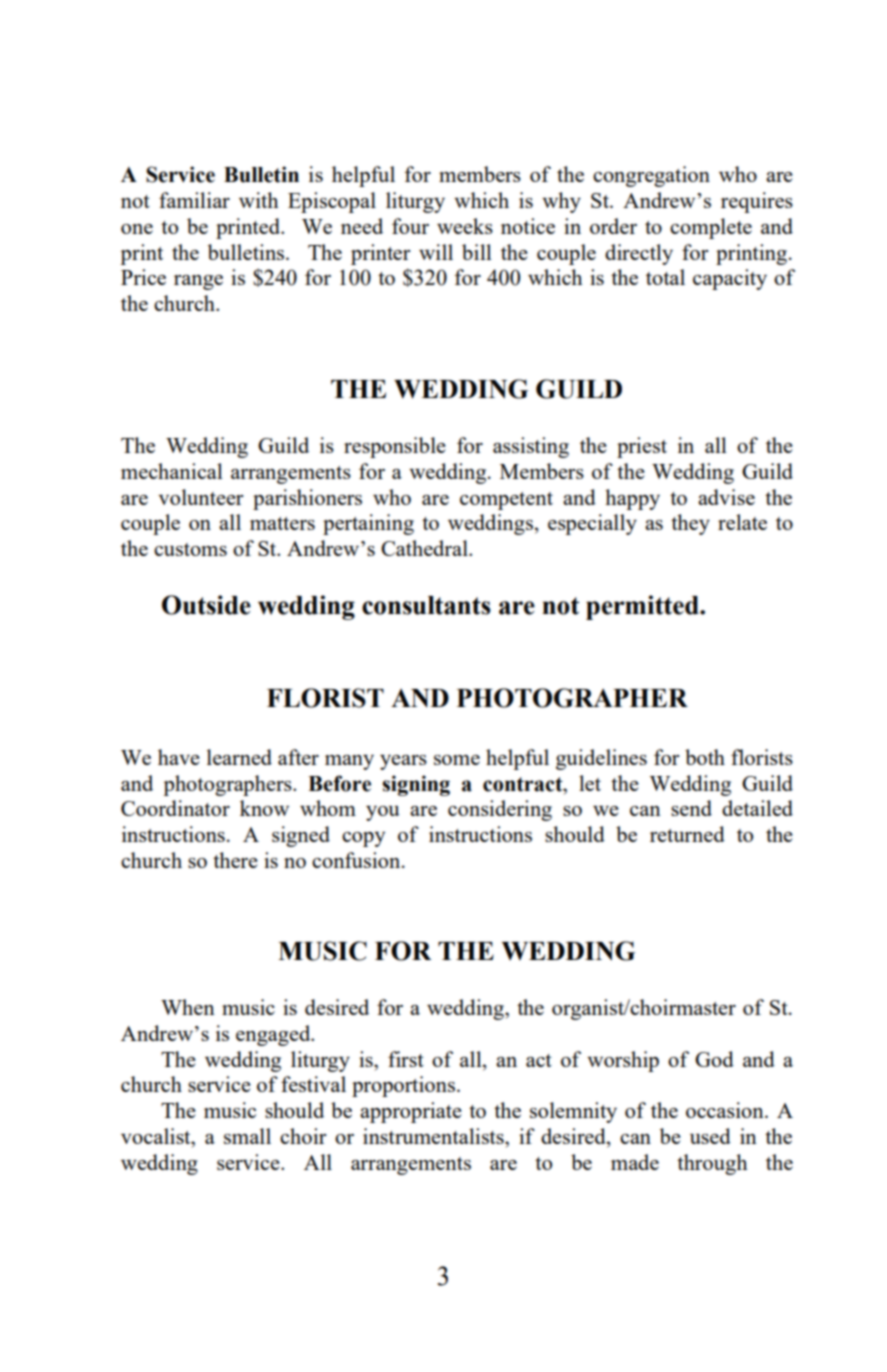  Describe the element at coordinates (434, 1136) in the screenshot. I see `instrumentalists` at that location.
